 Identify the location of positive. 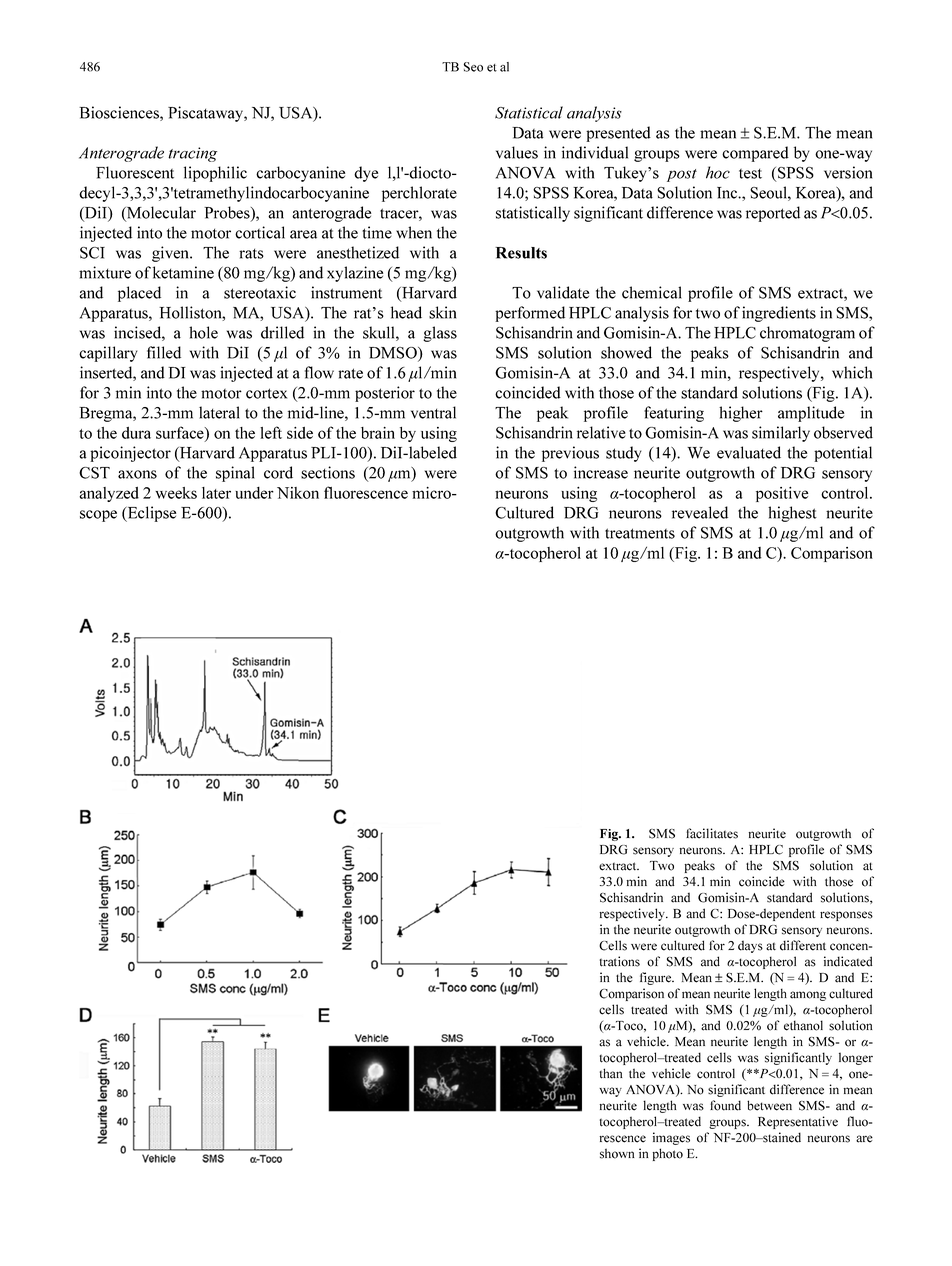
(782, 494).
